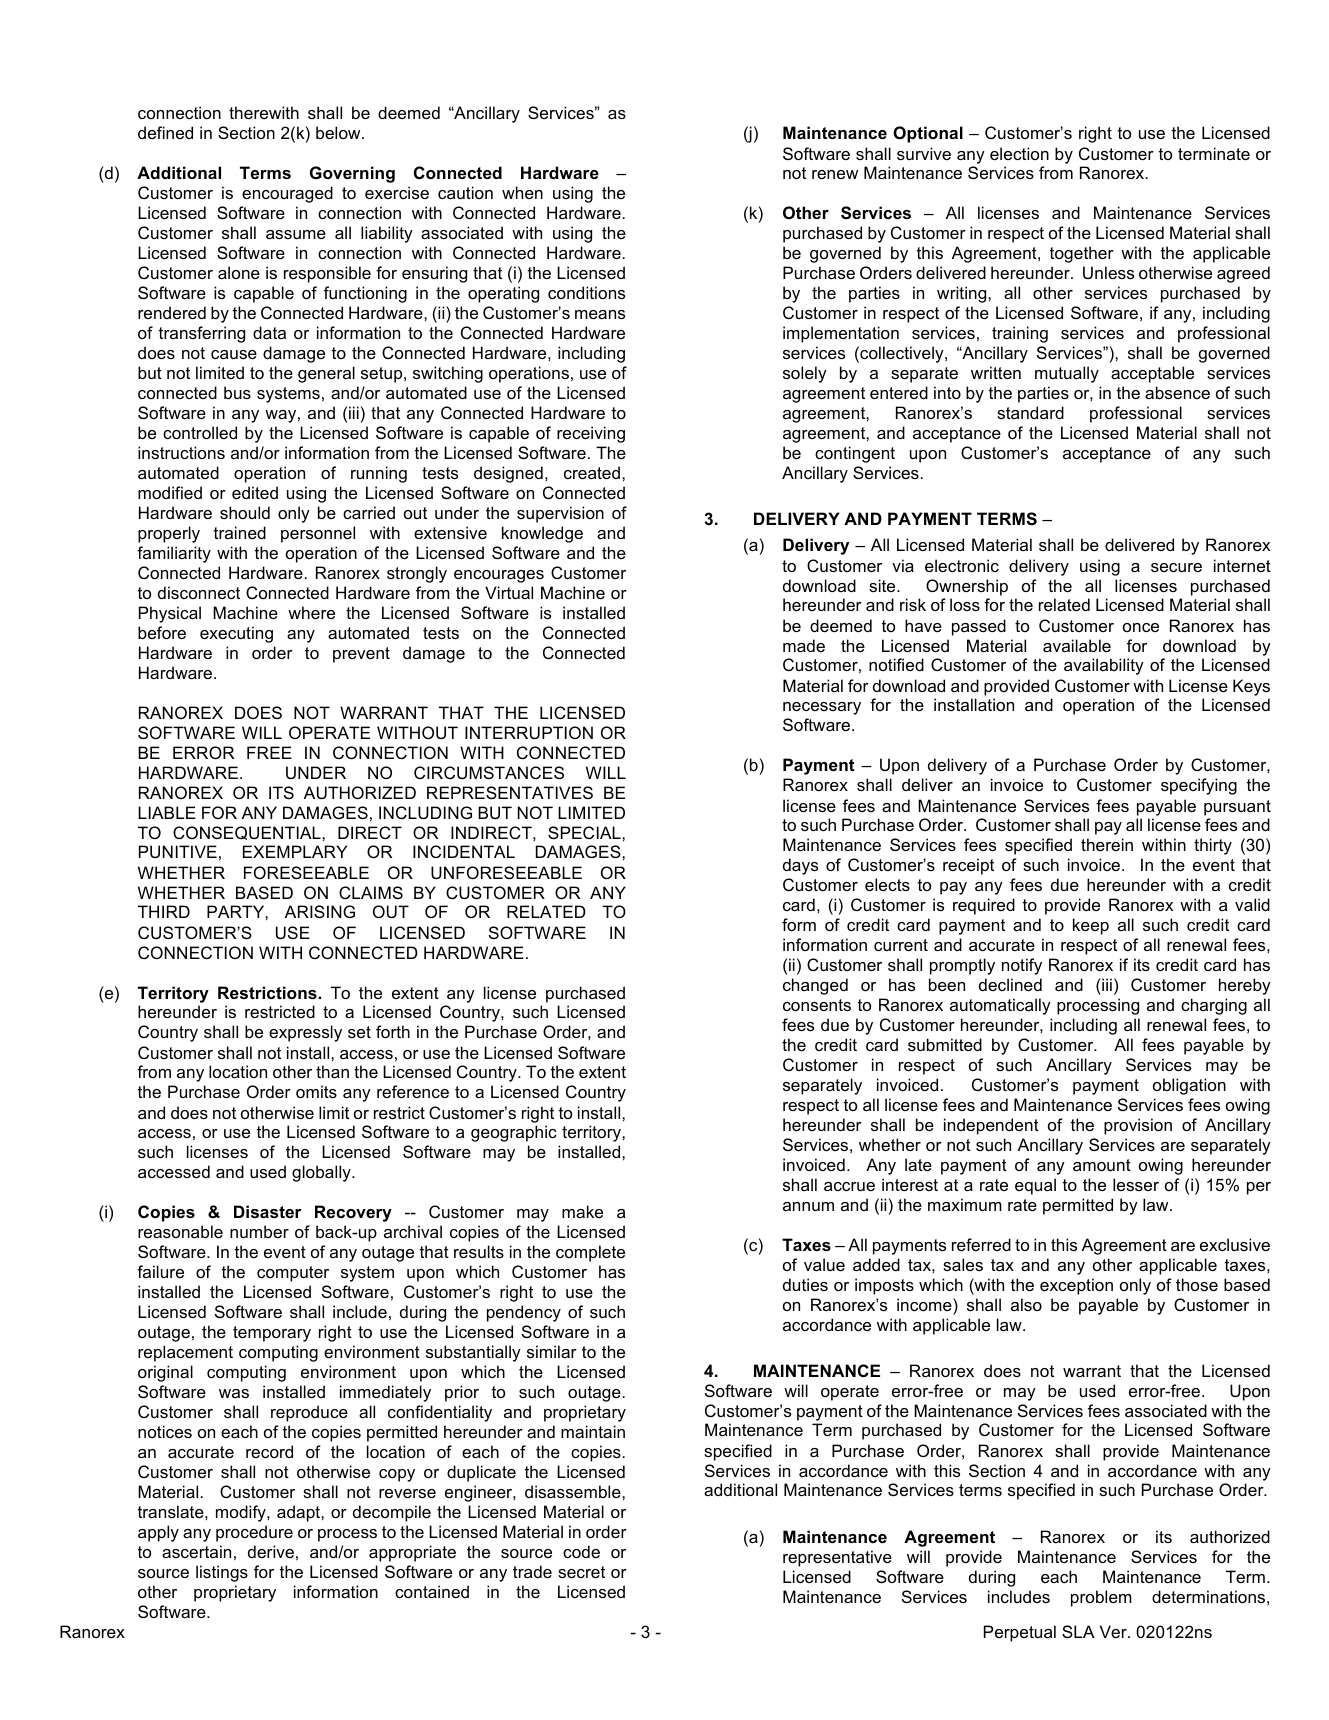 This page has height=1720, width=1329. Describe the element at coordinates (522, 192) in the page. I see `when` at that location.
